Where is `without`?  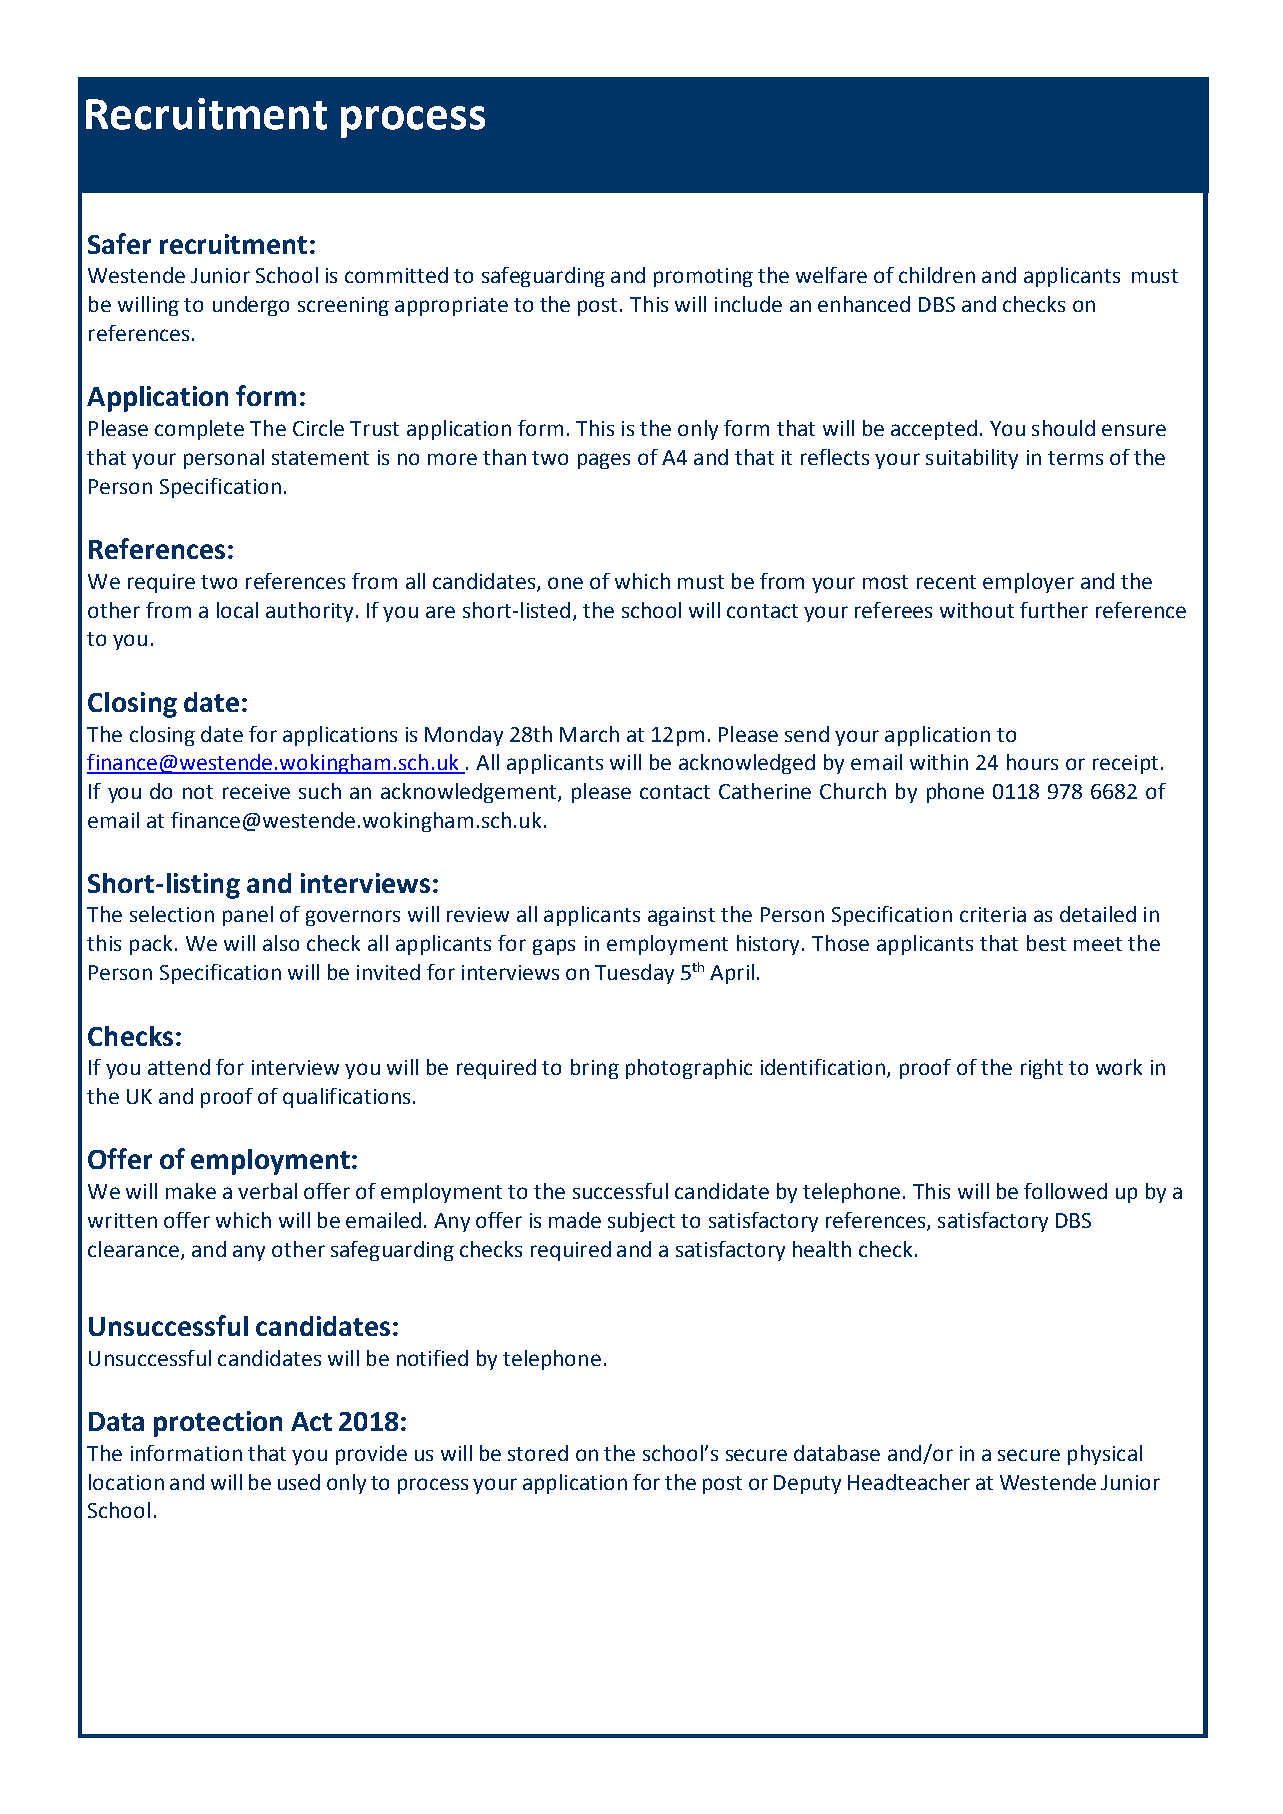 without is located at coordinates (977, 610).
